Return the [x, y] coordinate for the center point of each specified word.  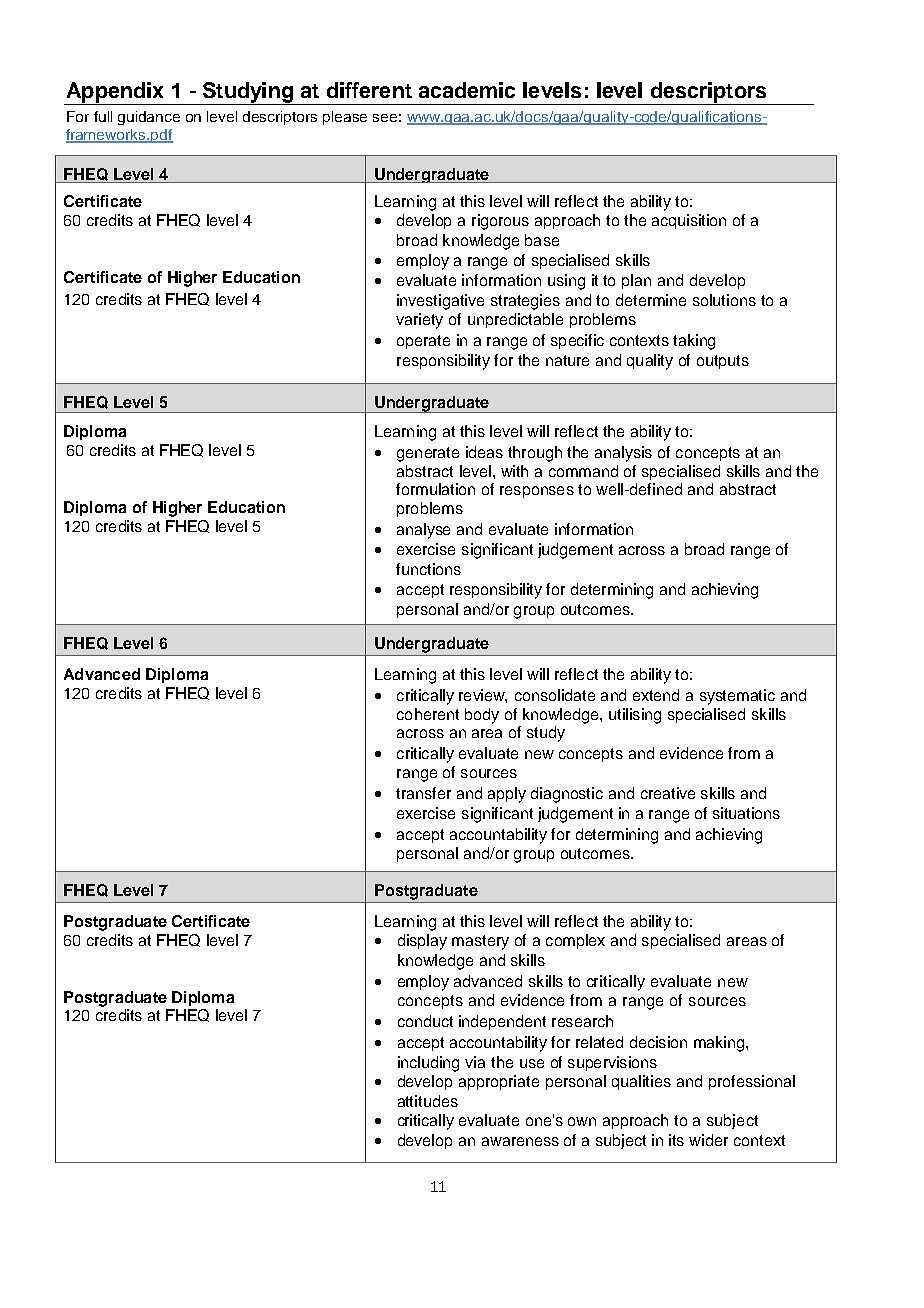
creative [668, 793]
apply [507, 795]
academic [467, 90]
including [428, 1064]
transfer [423, 793]
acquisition [689, 221]
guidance [149, 118]
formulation [435, 489]
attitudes [428, 1101]
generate [428, 454]
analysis [623, 454]
